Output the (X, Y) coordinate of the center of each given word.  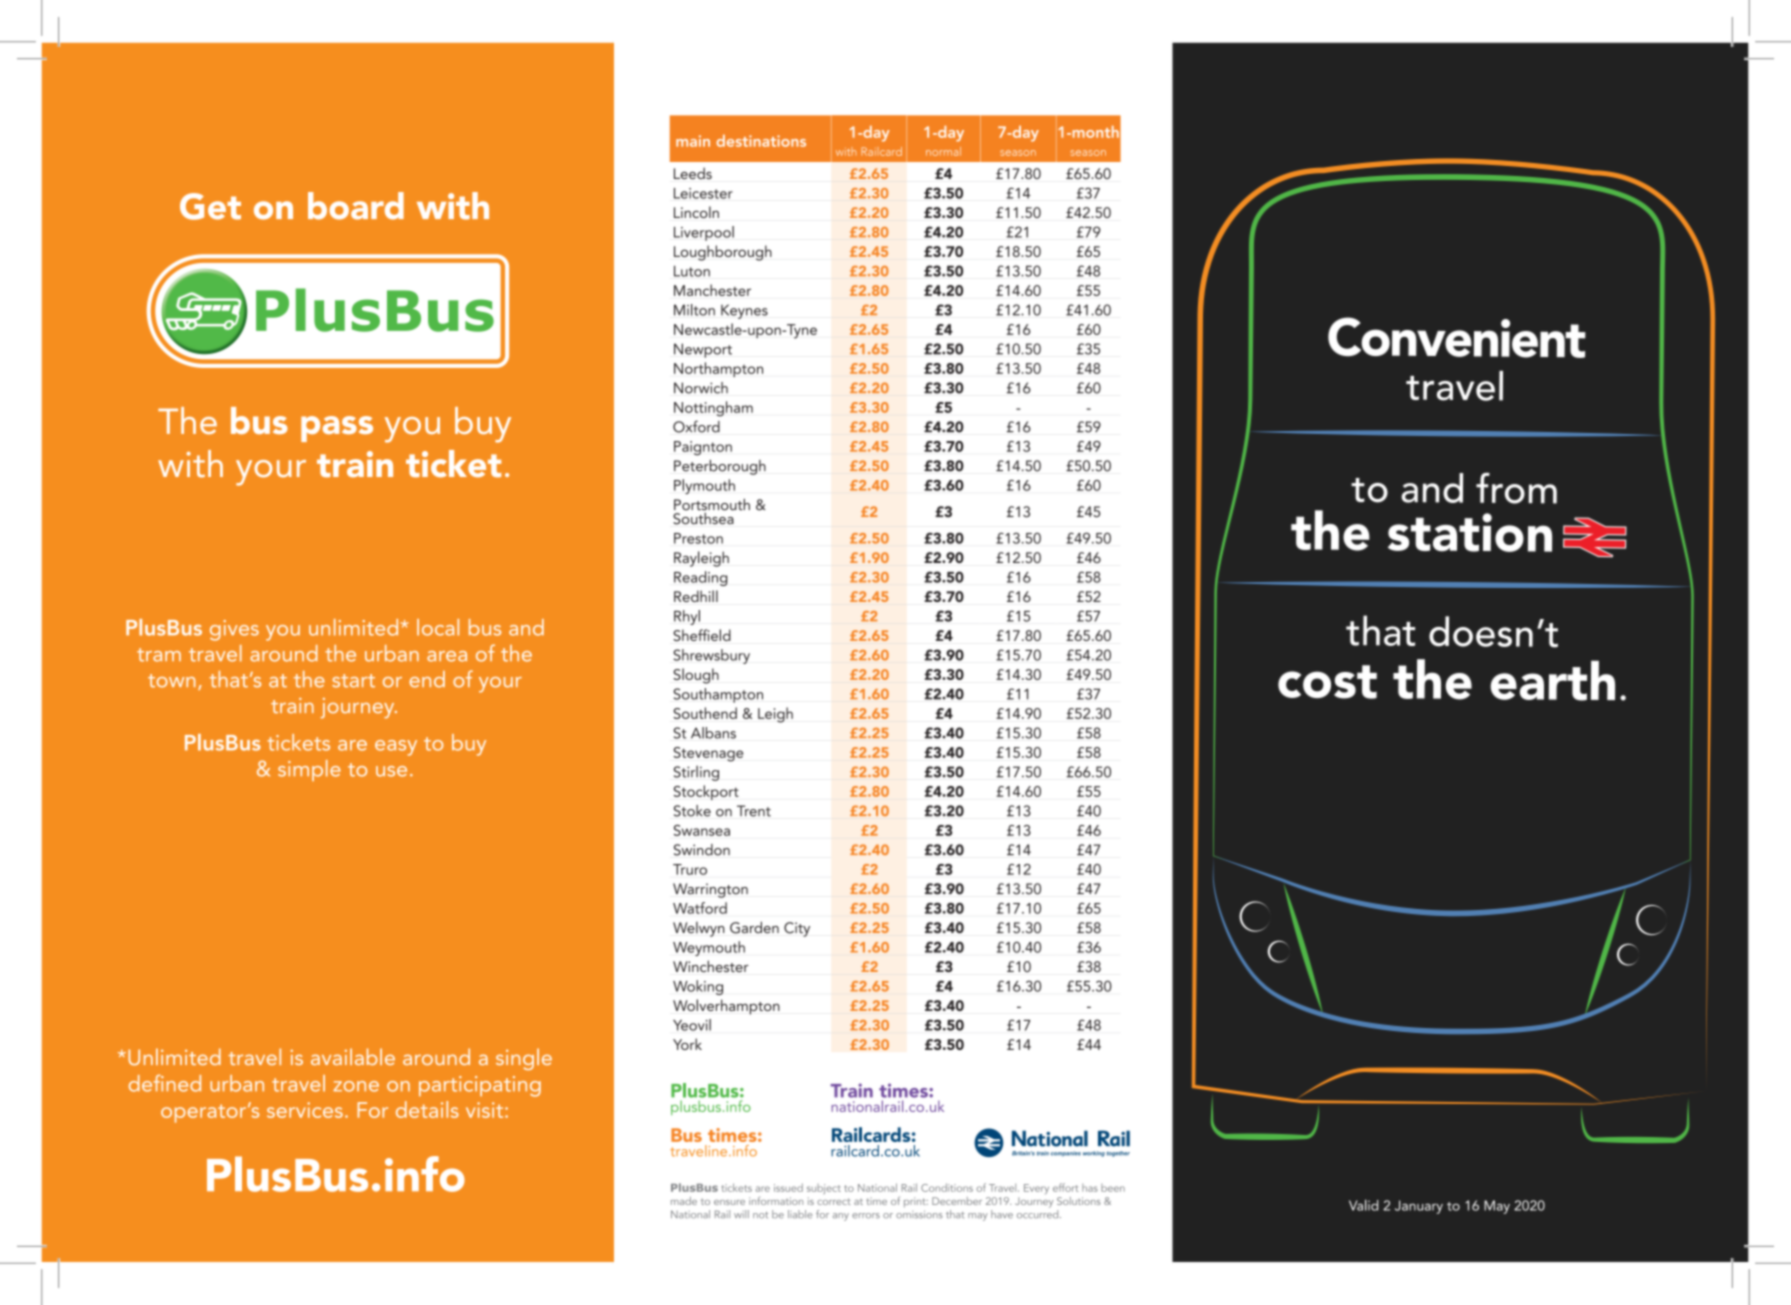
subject (824, 1189)
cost (1327, 682)
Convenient (1457, 337)
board (356, 206)
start (353, 681)
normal (943, 151)
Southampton (718, 695)
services (305, 1110)
